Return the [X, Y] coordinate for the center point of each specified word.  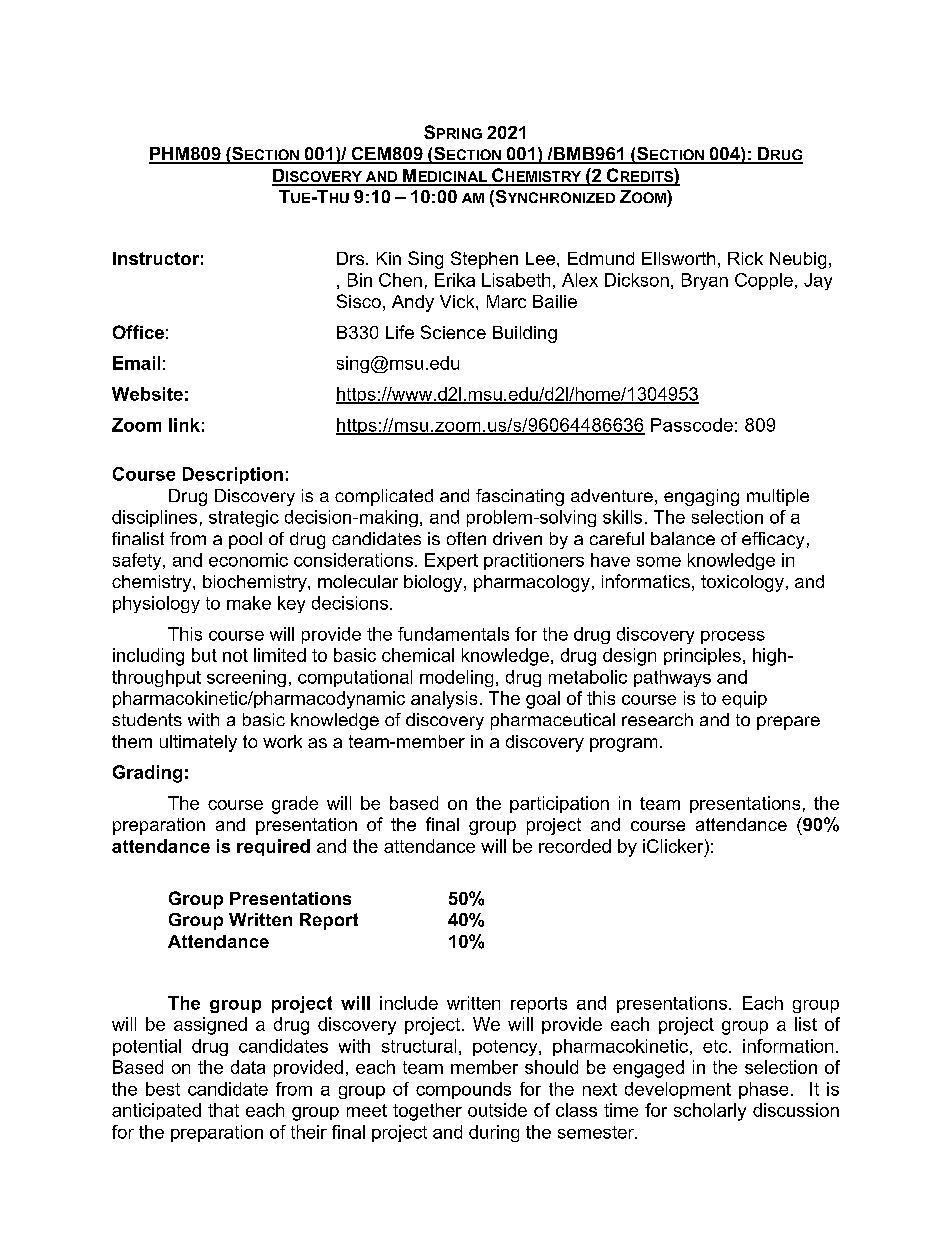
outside [497, 1110]
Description [233, 475]
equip [744, 699]
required [273, 847]
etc [716, 1046]
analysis [444, 700]
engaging [701, 497]
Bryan [705, 281]
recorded [575, 846]
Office [138, 332]
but [204, 655]
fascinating [520, 497]
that [223, 1110]
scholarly [710, 1112]
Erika [455, 280]
